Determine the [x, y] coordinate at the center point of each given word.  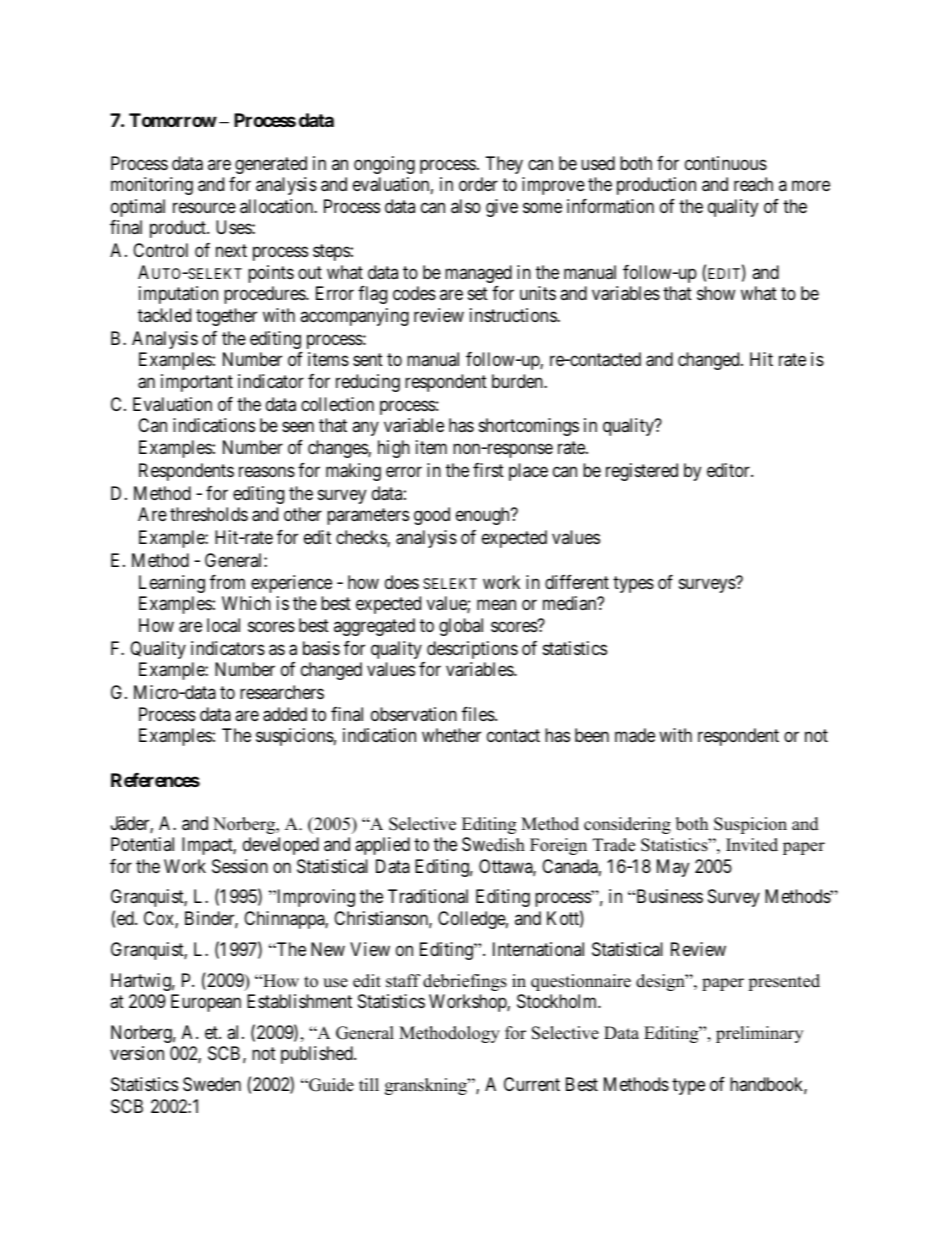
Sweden [212, 1084]
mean [496, 605]
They [504, 165]
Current [532, 1084]
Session [240, 866]
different [577, 582]
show [716, 293]
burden [518, 381]
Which [246, 603]
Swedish [493, 844]
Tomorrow [173, 120]
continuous [726, 163]
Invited [752, 845]
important [197, 383]
